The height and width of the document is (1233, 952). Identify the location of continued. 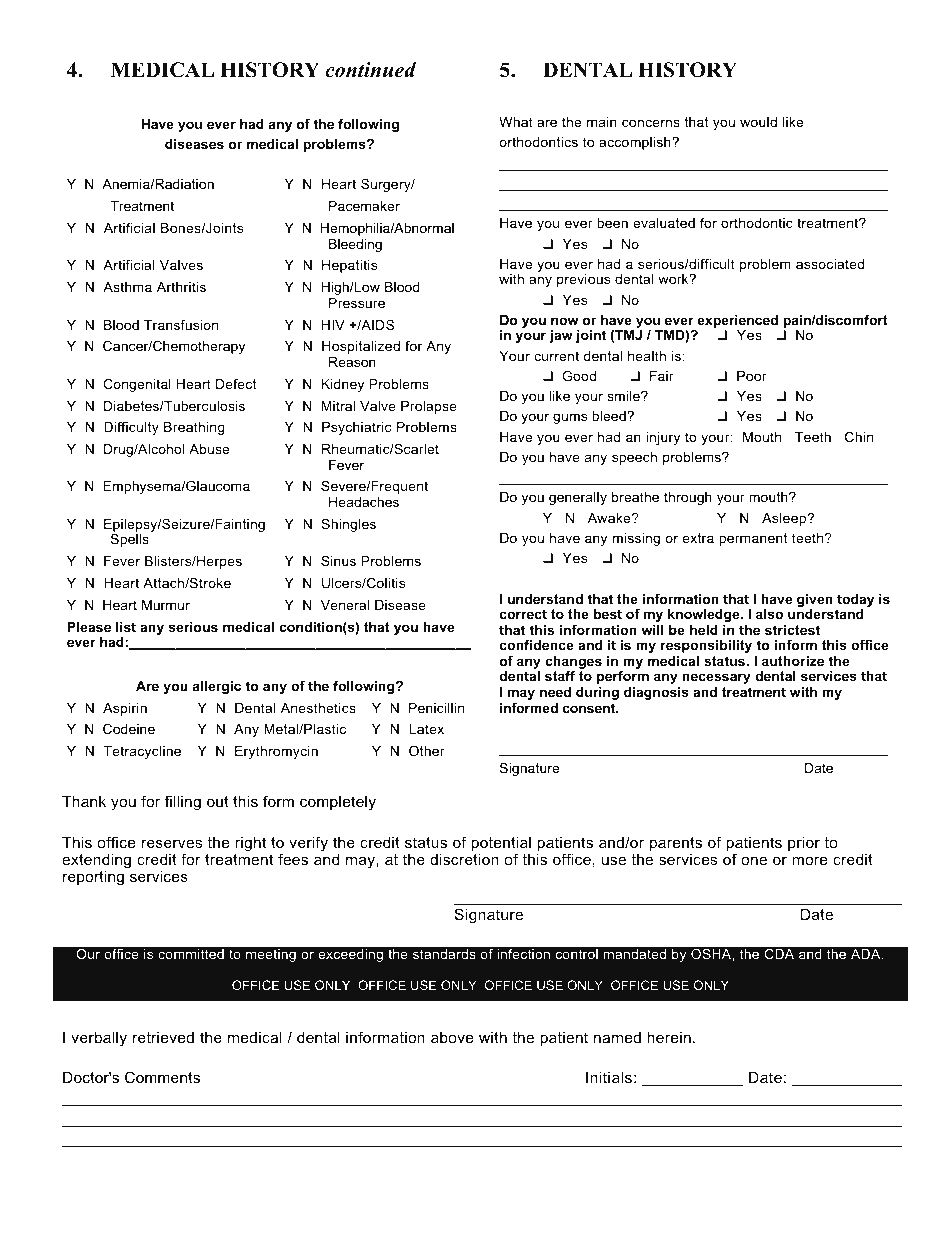
(370, 70).
